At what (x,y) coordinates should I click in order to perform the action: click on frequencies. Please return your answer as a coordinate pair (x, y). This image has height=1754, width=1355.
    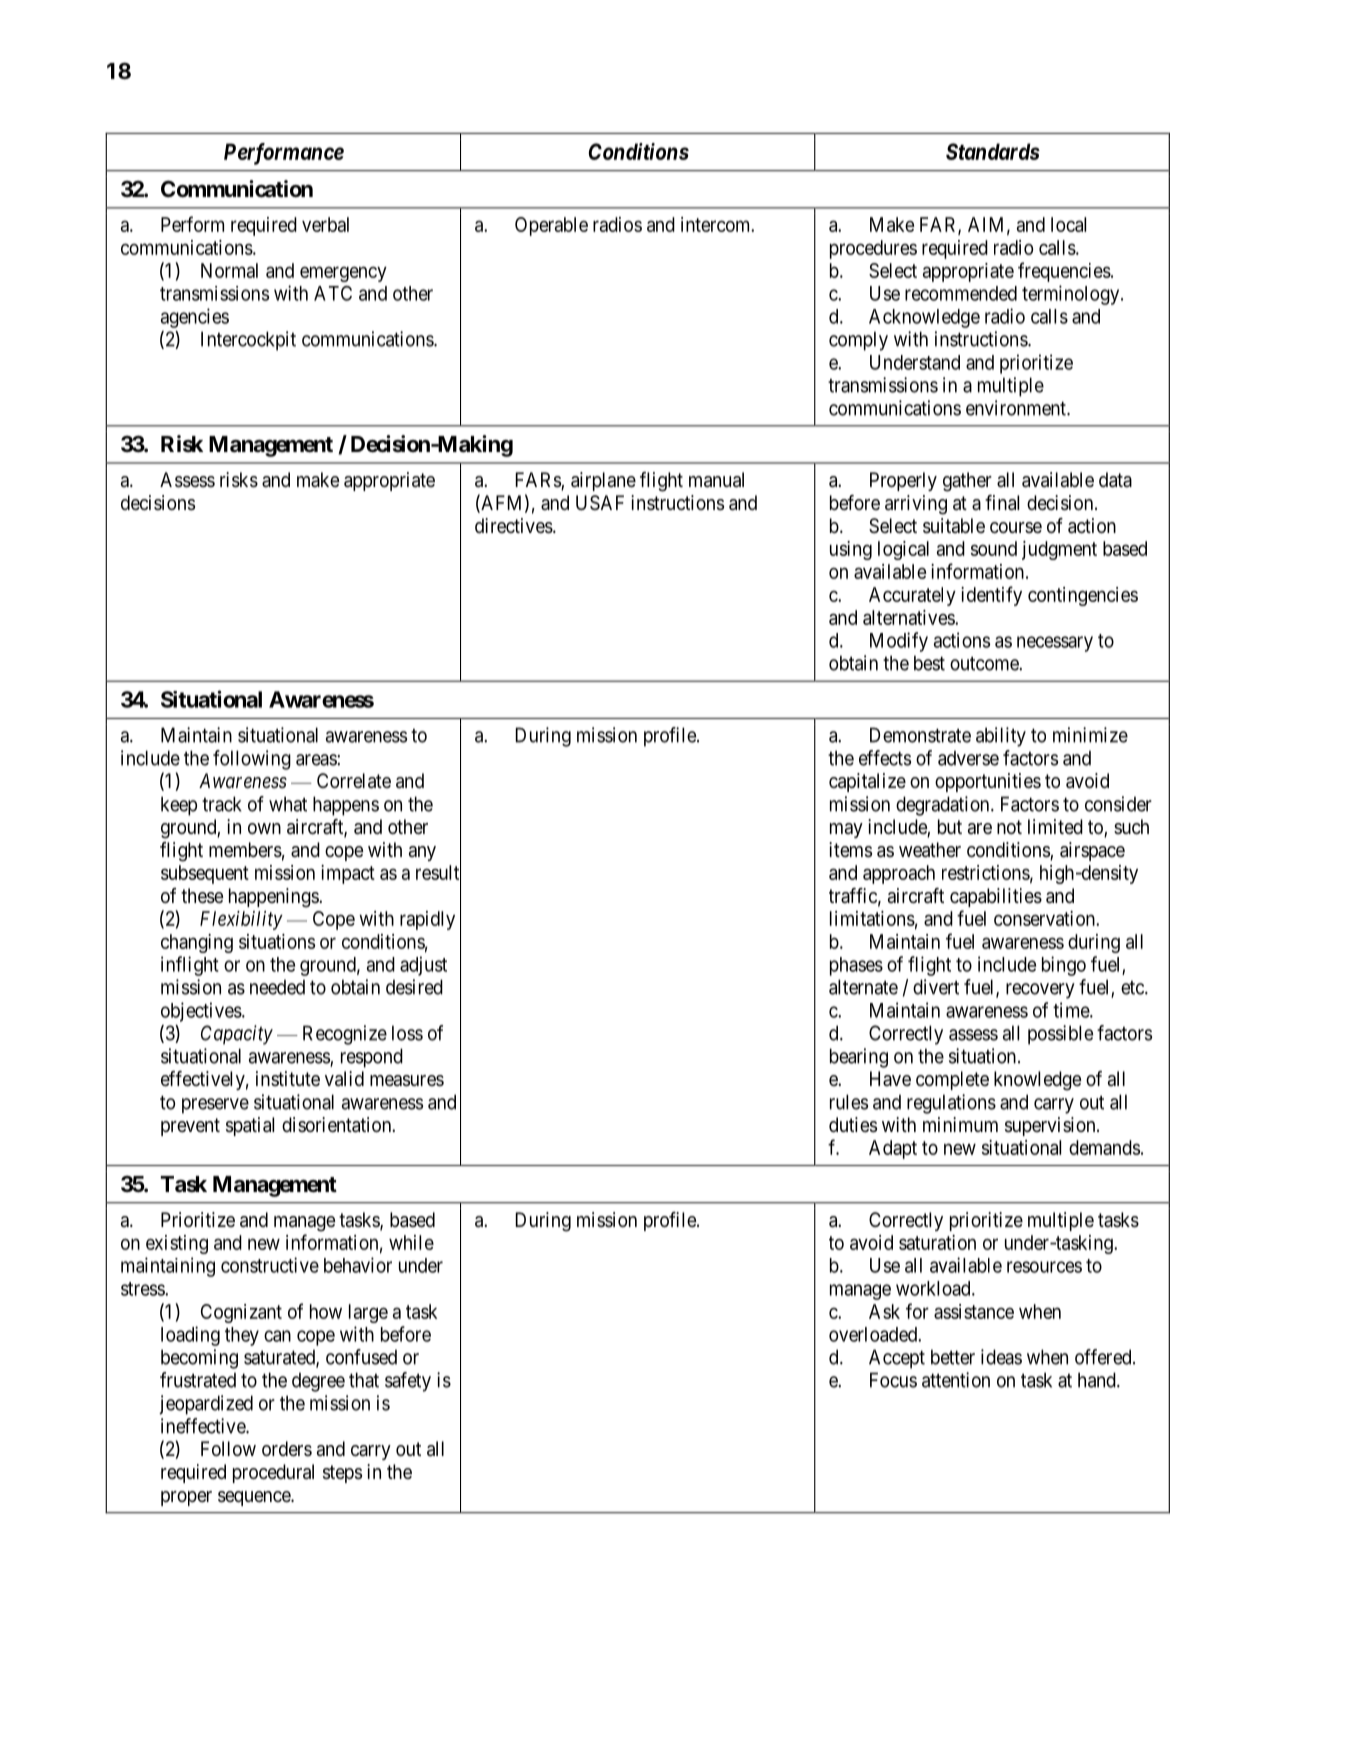
    Looking at the image, I should click on (1064, 272).
